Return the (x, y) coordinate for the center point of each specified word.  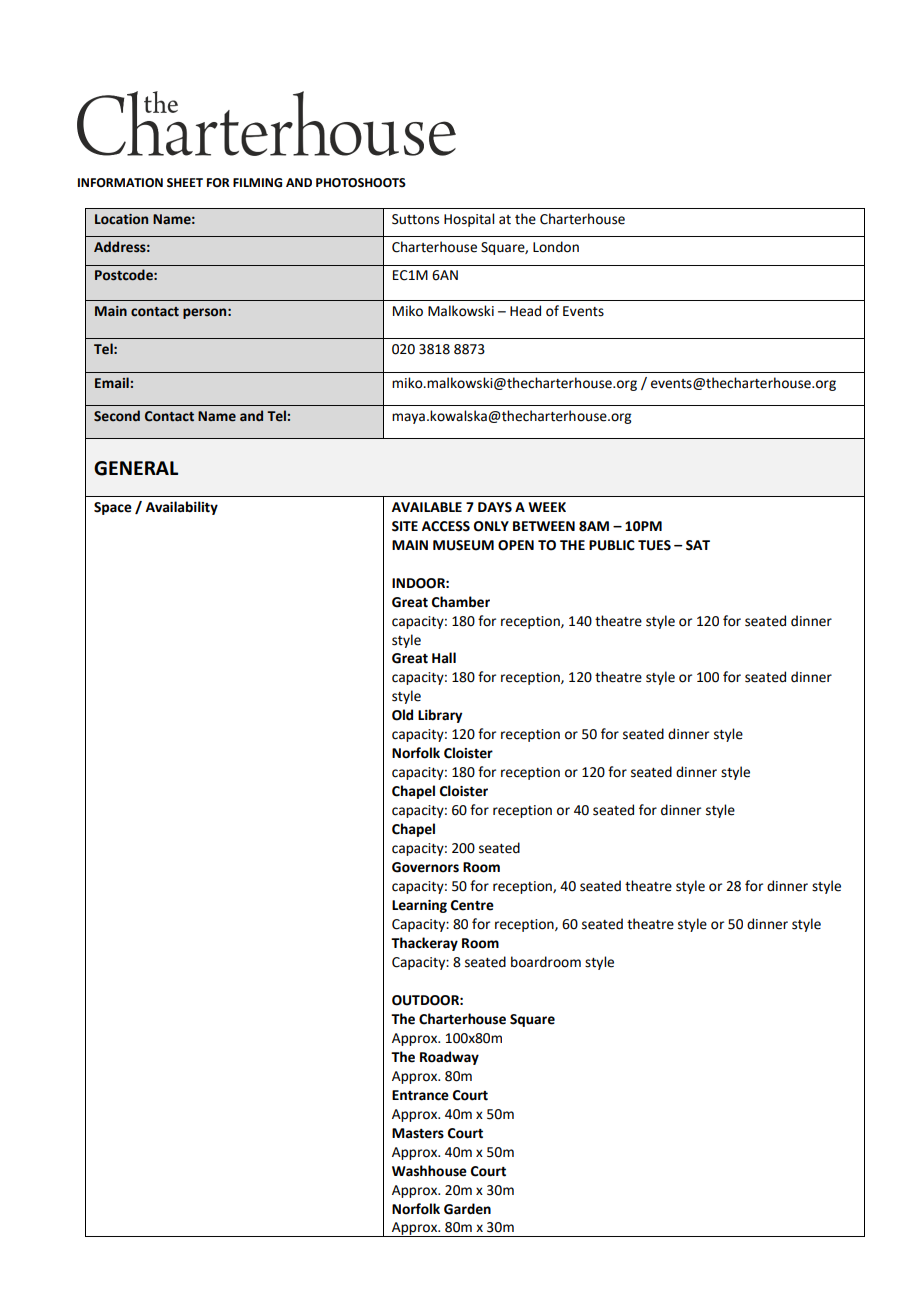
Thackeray (424, 944)
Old (402, 715)
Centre (472, 905)
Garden (467, 1209)
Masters (418, 1133)
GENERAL (136, 468)
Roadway (449, 1058)
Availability (182, 508)
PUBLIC (612, 545)
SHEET (185, 183)
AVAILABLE (427, 507)
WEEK (547, 507)
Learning (419, 906)
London (556, 247)
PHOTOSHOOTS (361, 183)
